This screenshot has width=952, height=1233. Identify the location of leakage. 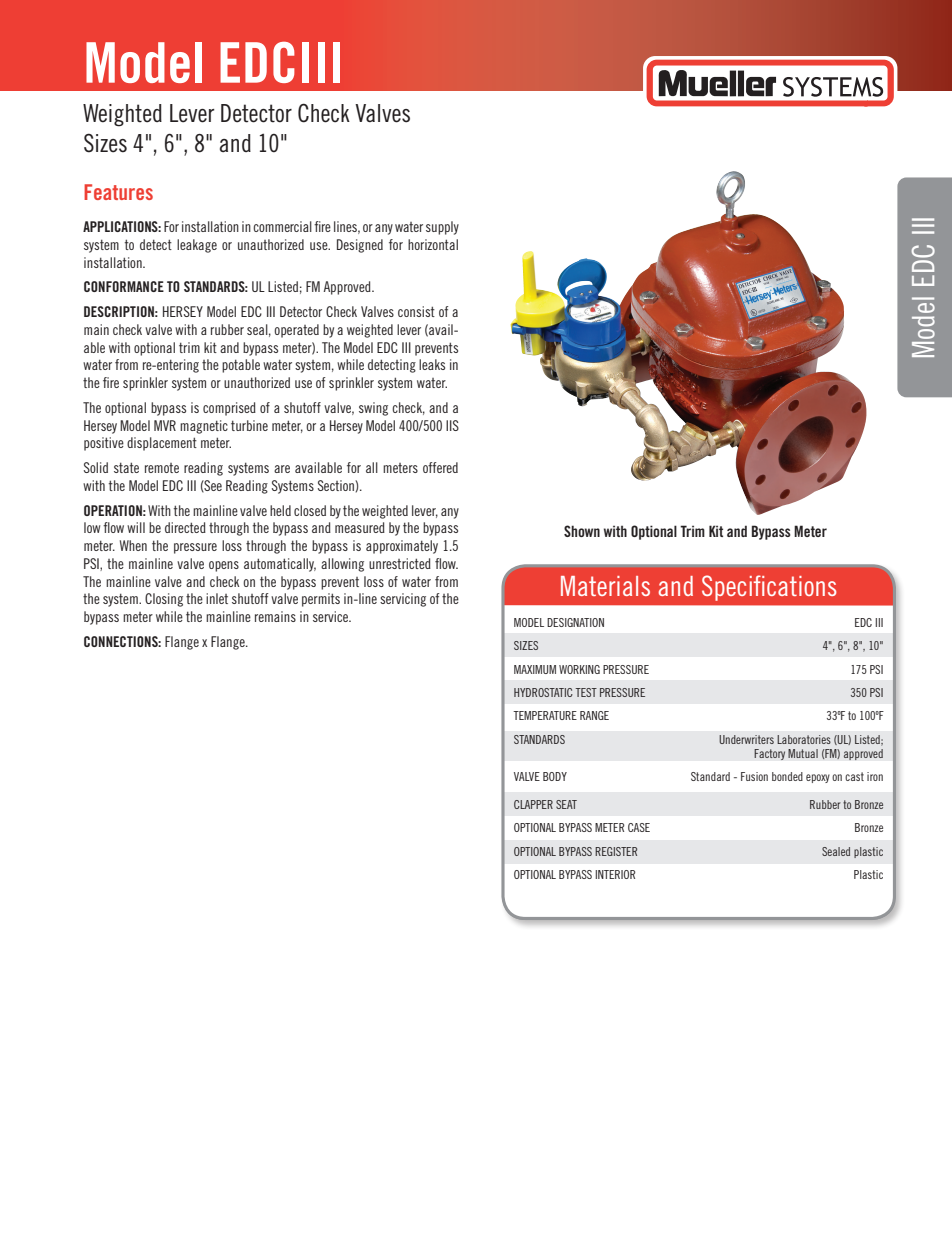
(197, 246).
